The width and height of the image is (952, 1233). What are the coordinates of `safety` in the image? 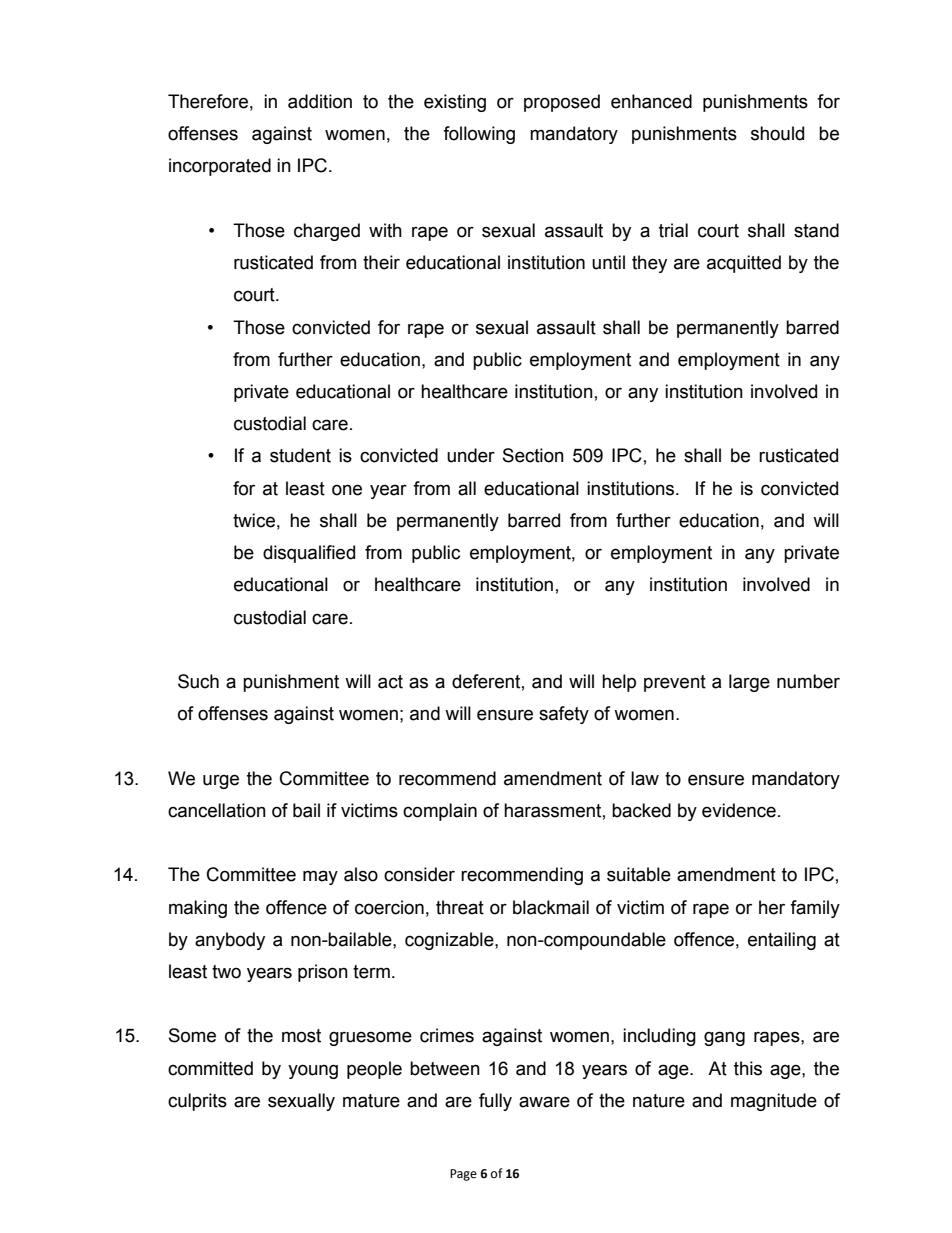 It's located at (564, 715).
